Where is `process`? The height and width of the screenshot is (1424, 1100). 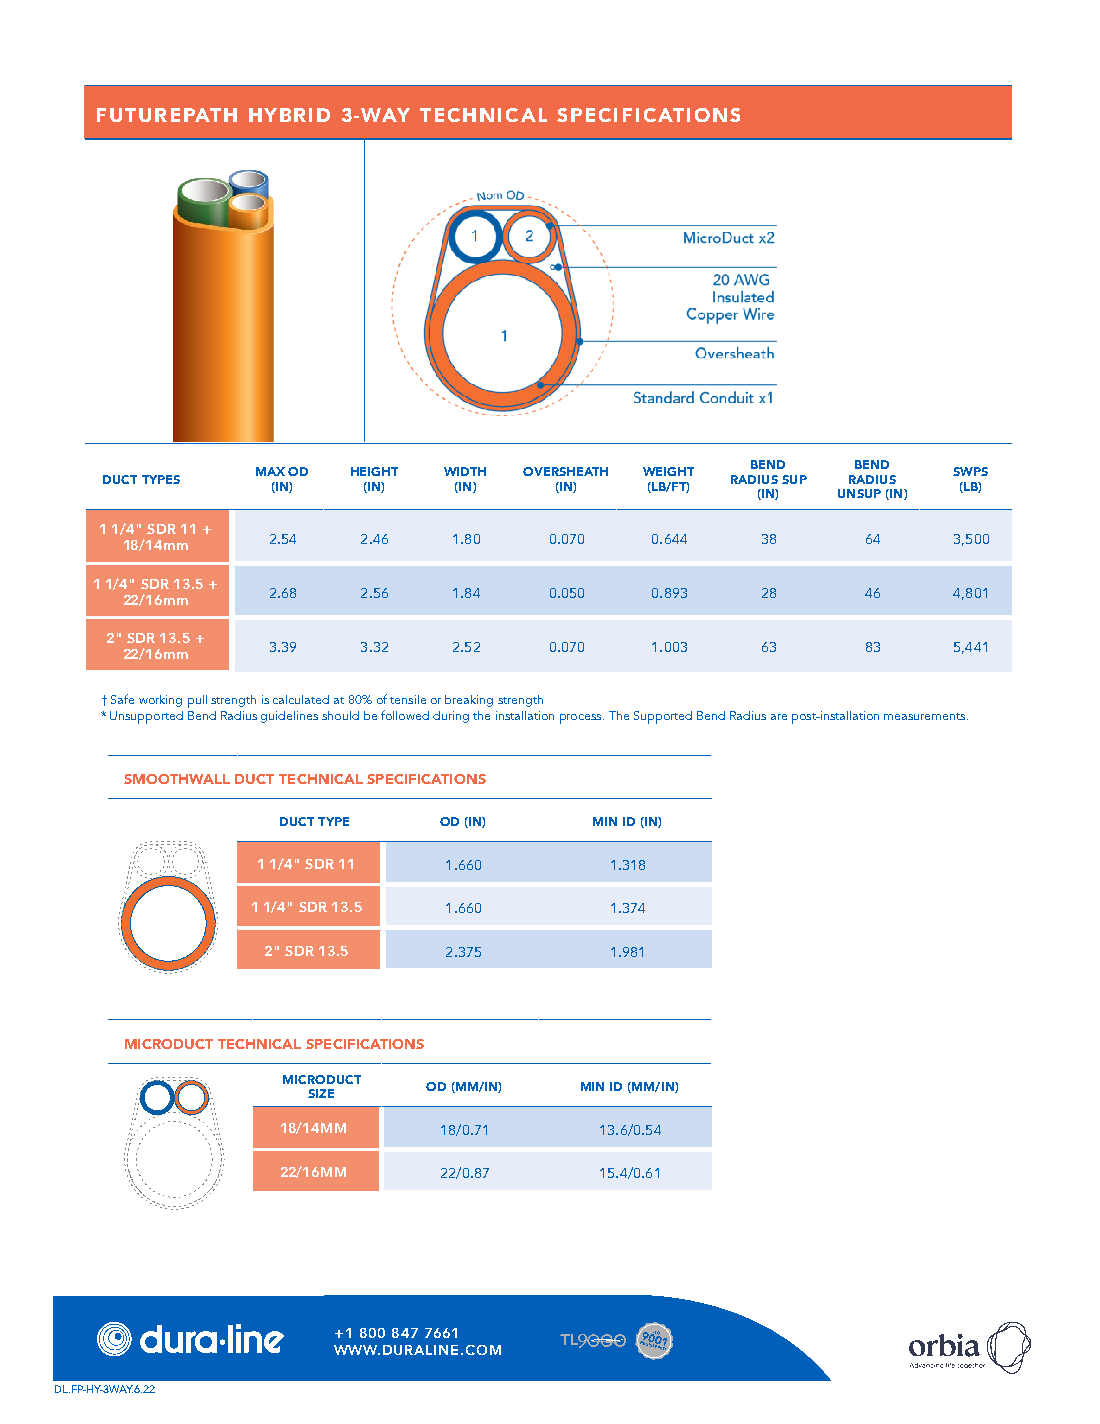 process is located at coordinates (582, 719).
